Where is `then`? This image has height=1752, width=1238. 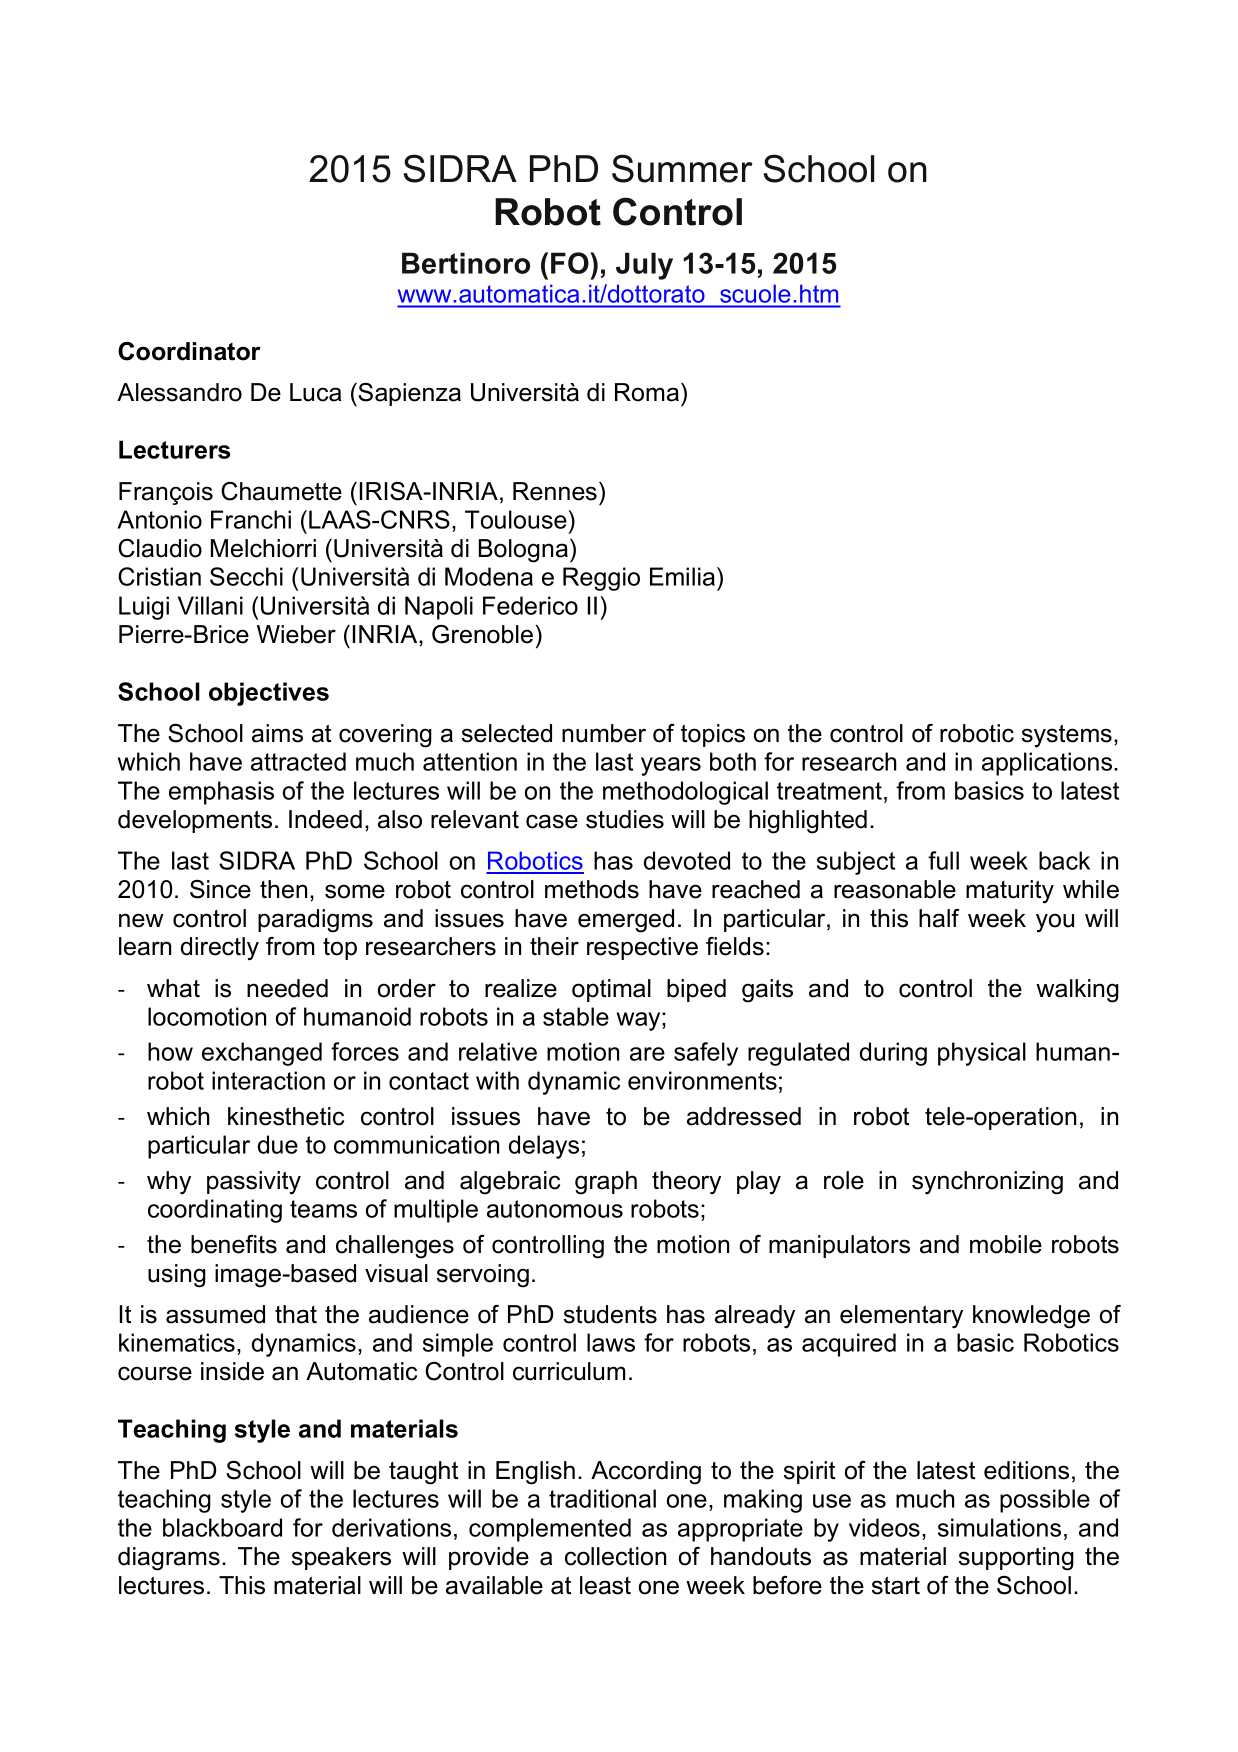 then is located at coordinates (283, 889).
